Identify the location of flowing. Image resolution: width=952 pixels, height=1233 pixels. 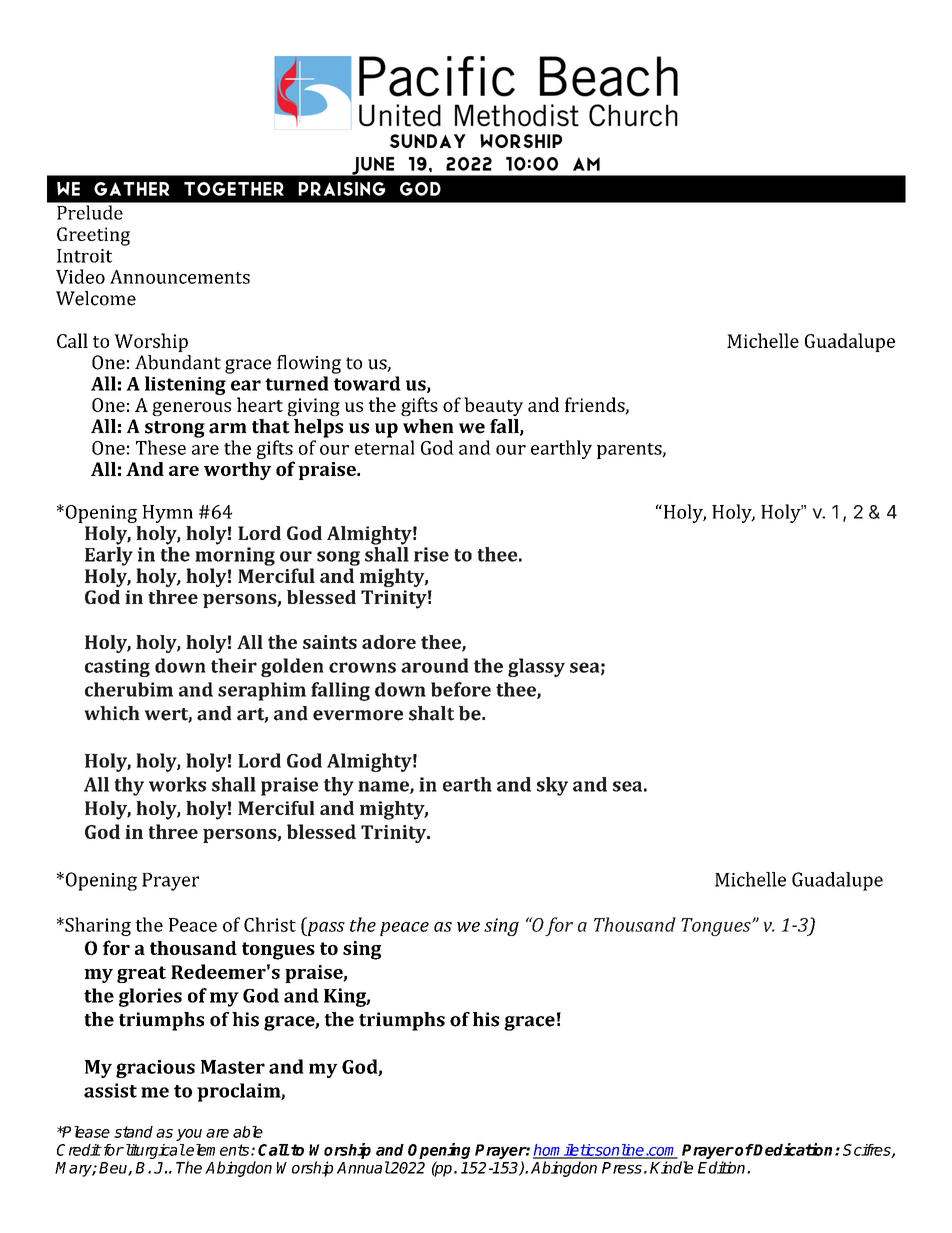
(309, 364).
